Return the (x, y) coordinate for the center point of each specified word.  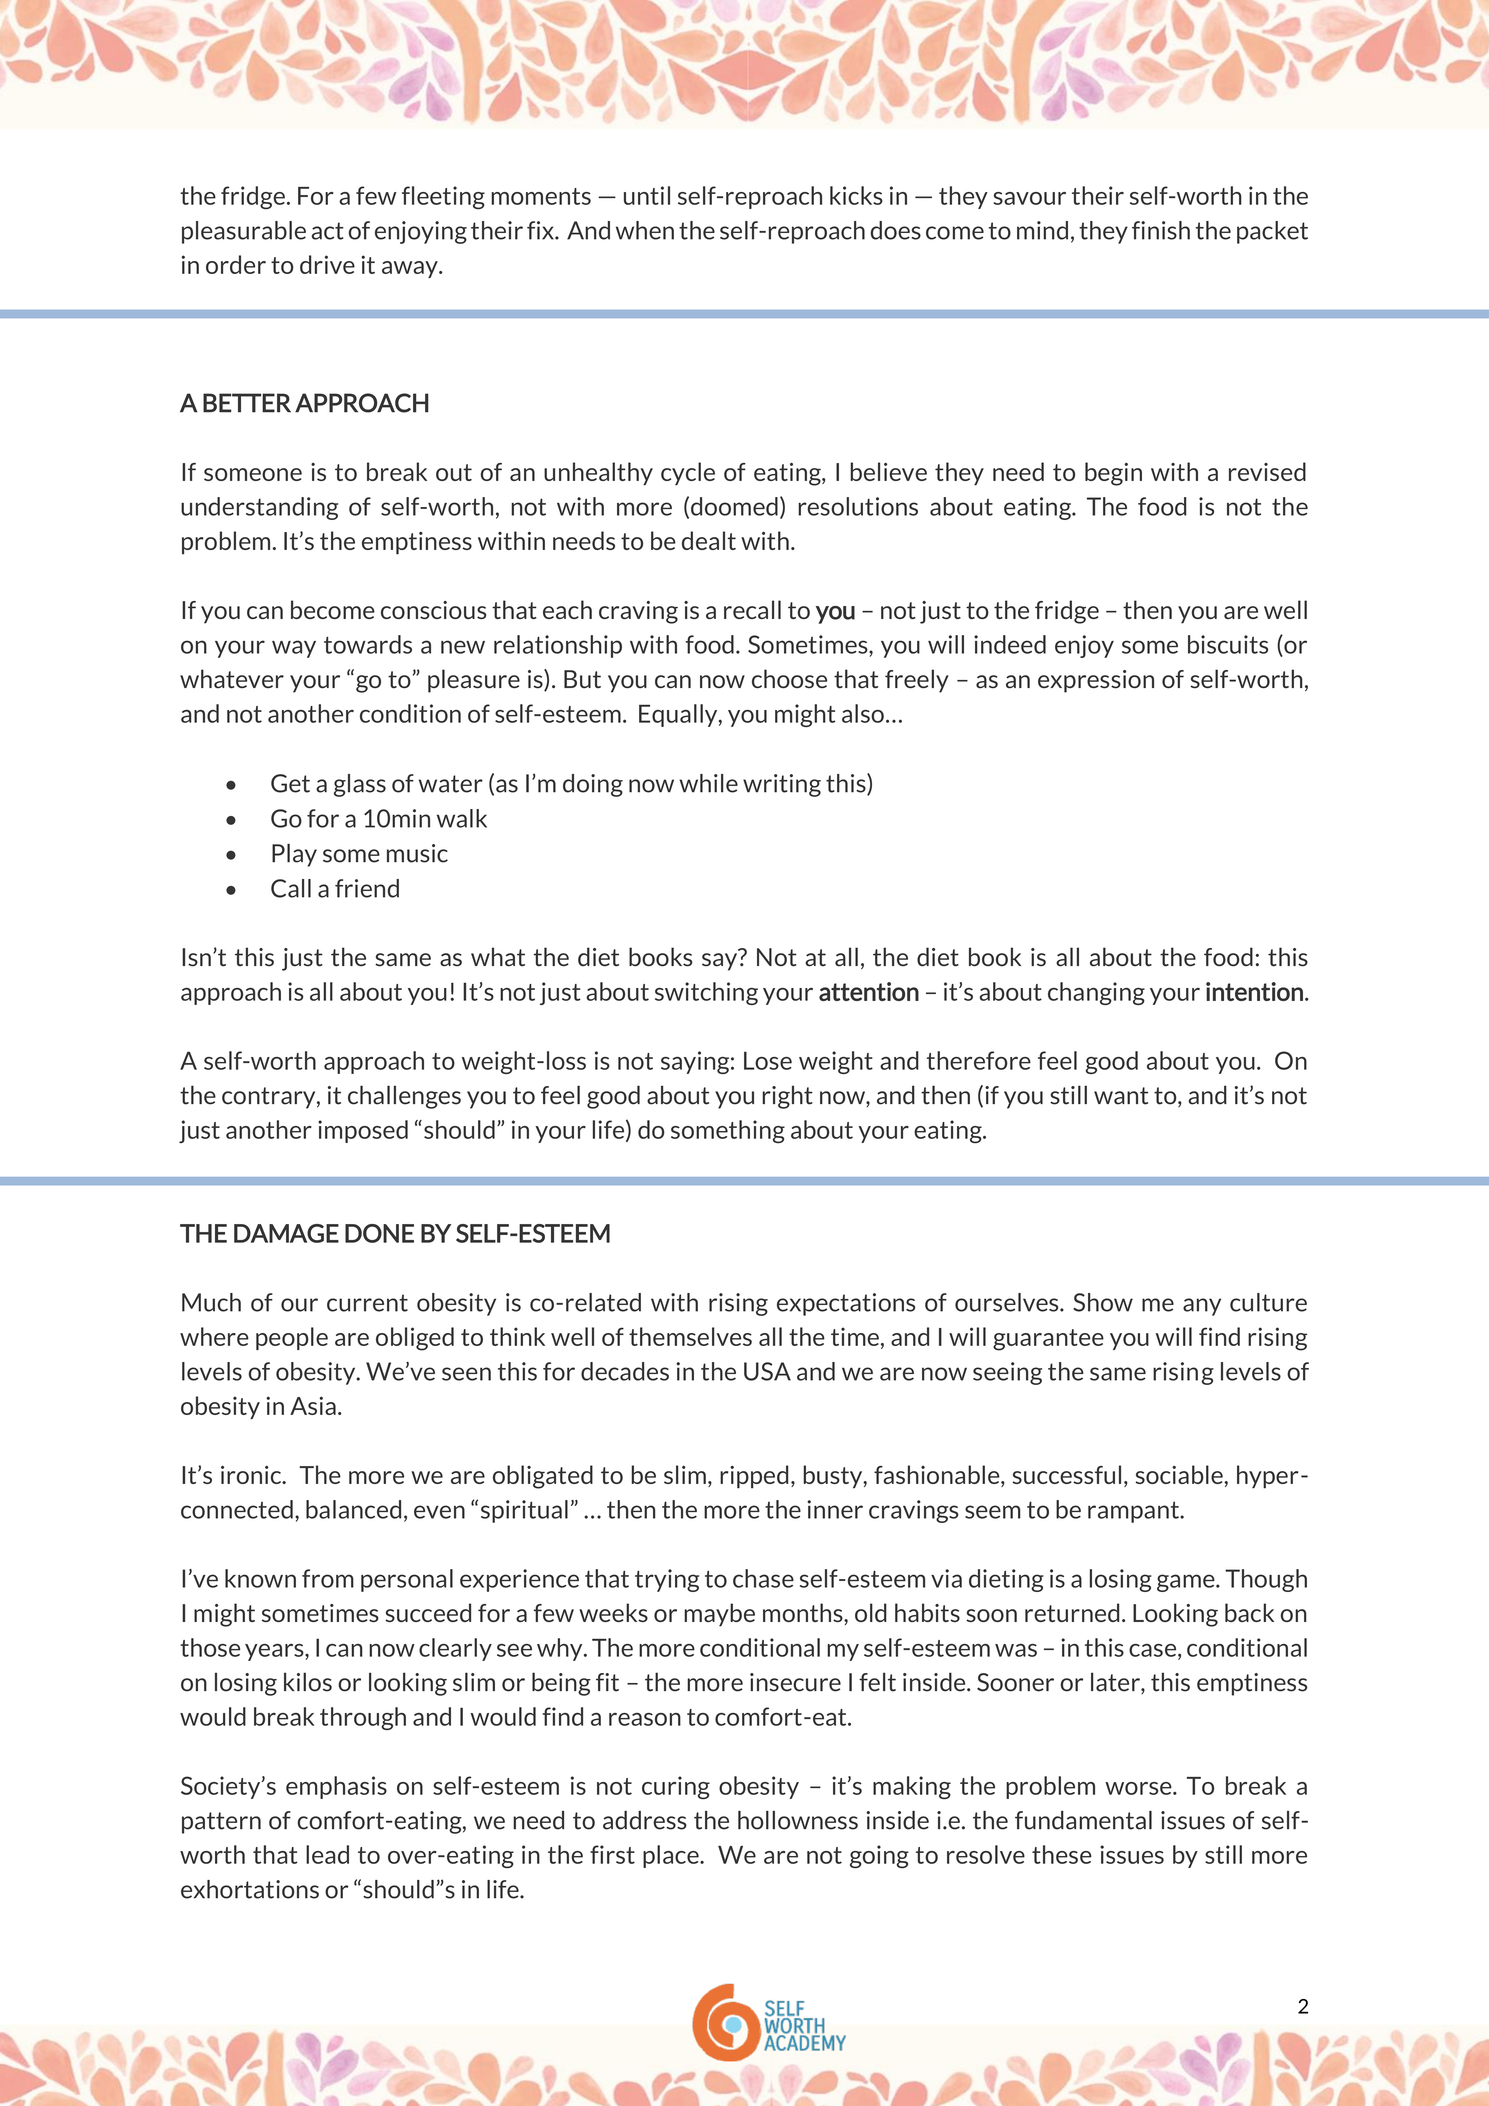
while (708, 783)
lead (327, 1854)
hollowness (798, 1820)
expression (1096, 681)
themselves (690, 1336)
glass (360, 785)
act (328, 231)
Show (1103, 1302)
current (367, 1303)
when (645, 230)
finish (1161, 230)
